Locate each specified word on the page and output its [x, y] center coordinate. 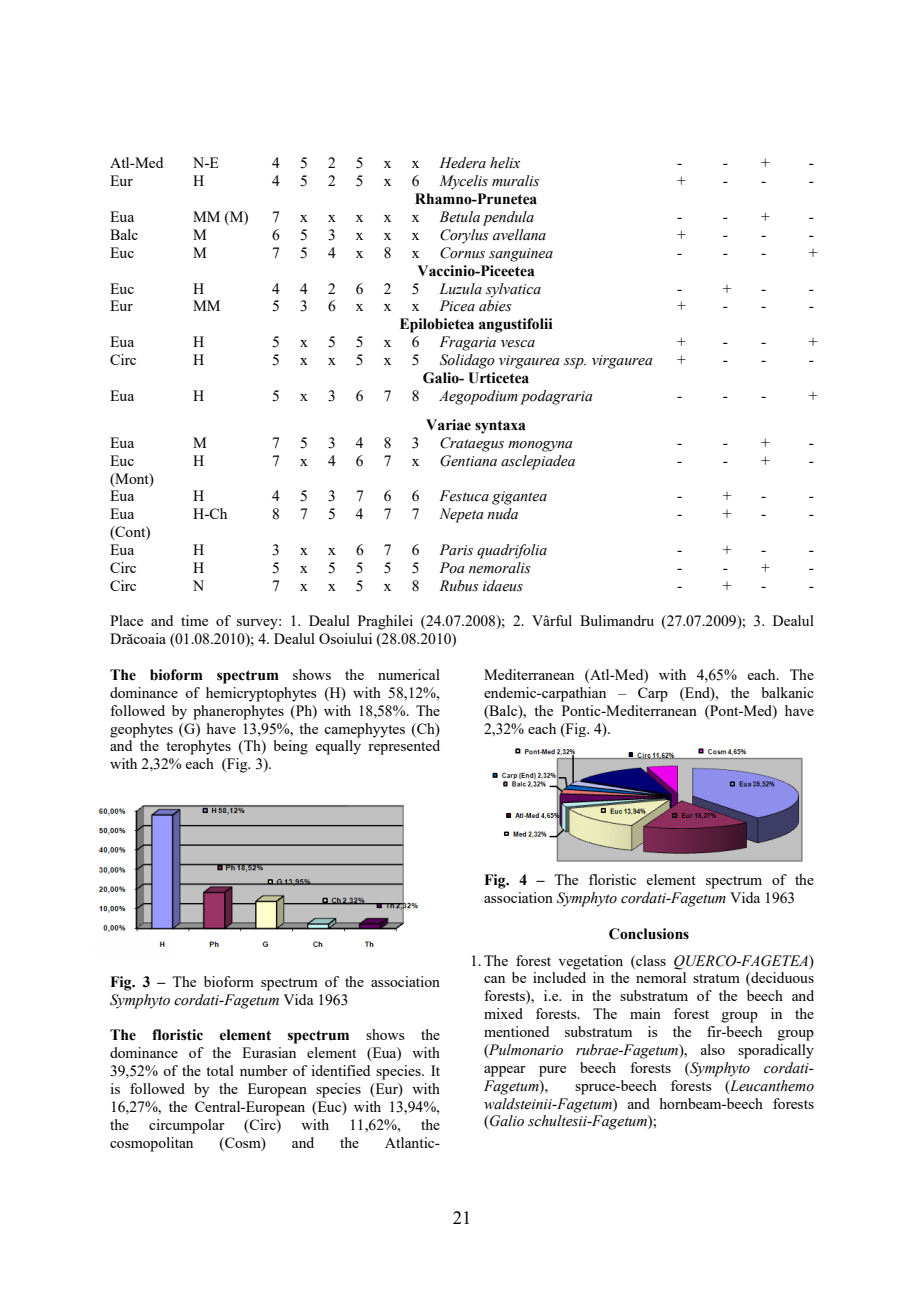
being [290, 747]
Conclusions [649, 934]
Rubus [459, 586]
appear [505, 1071]
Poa [452, 568]
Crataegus [472, 444]
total [220, 1070]
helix [505, 163]
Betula [459, 217]
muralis [515, 181]
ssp [575, 363]
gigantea [519, 498]
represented [404, 747]
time [194, 620]
